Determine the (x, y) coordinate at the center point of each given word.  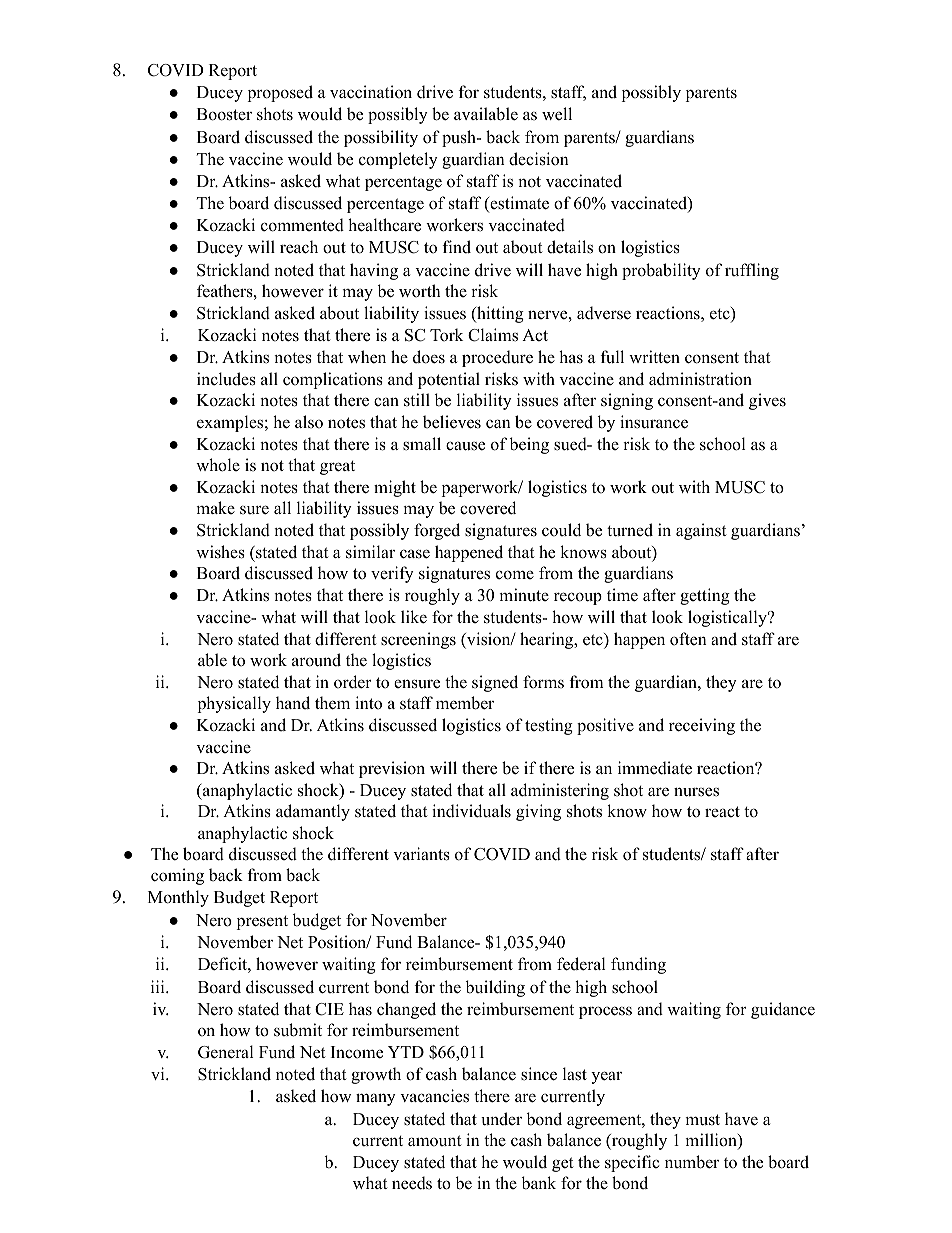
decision (539, 159)
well (557, 114)
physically (234, 704)
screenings (418, 640)
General (226, 1052)
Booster (224, 114)
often (688, 639)
